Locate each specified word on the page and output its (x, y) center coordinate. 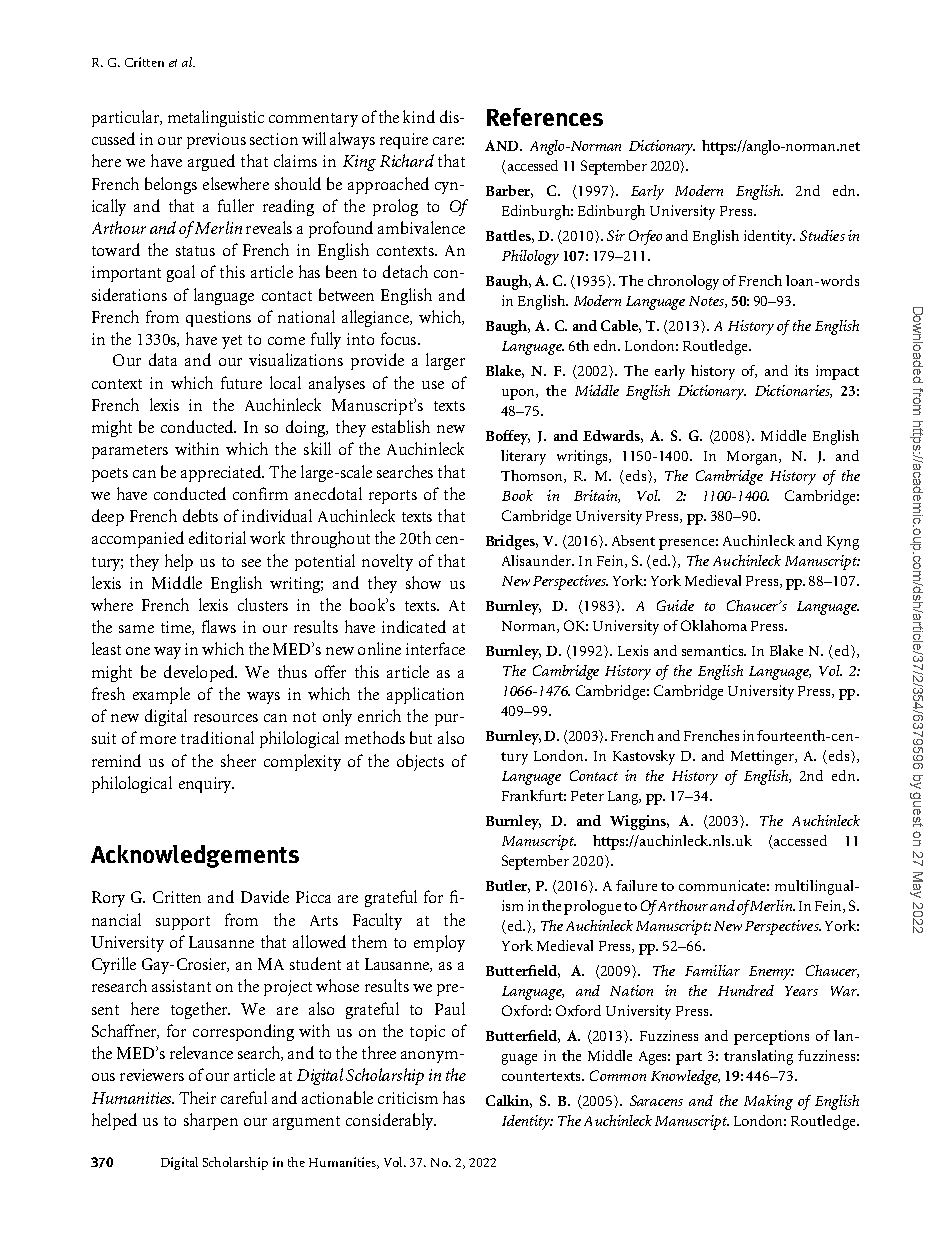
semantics (714, 650)
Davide (265, 896)
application (425, 695)
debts (200, 515)
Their (197, 1097)
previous (216, 141)
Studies (822, 235)
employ (439, 943)
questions (218, 319)
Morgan (753, 458)
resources (226, 718)
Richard (407, 160)
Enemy (771, 973)
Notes (707, 302)
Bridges (512, 542)
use (433, 385)
